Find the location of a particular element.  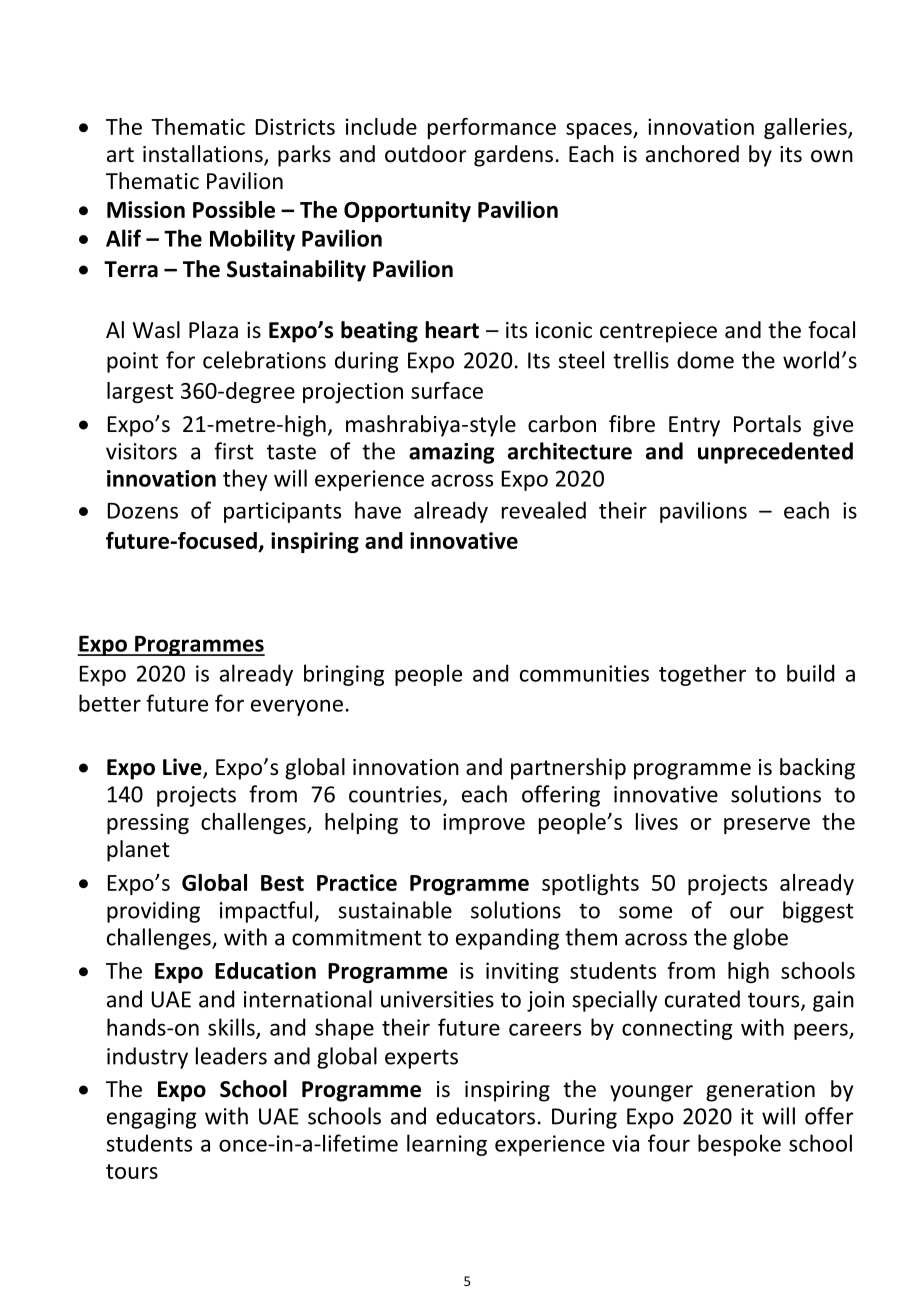

gardens is located at coordinates (513, 156).
